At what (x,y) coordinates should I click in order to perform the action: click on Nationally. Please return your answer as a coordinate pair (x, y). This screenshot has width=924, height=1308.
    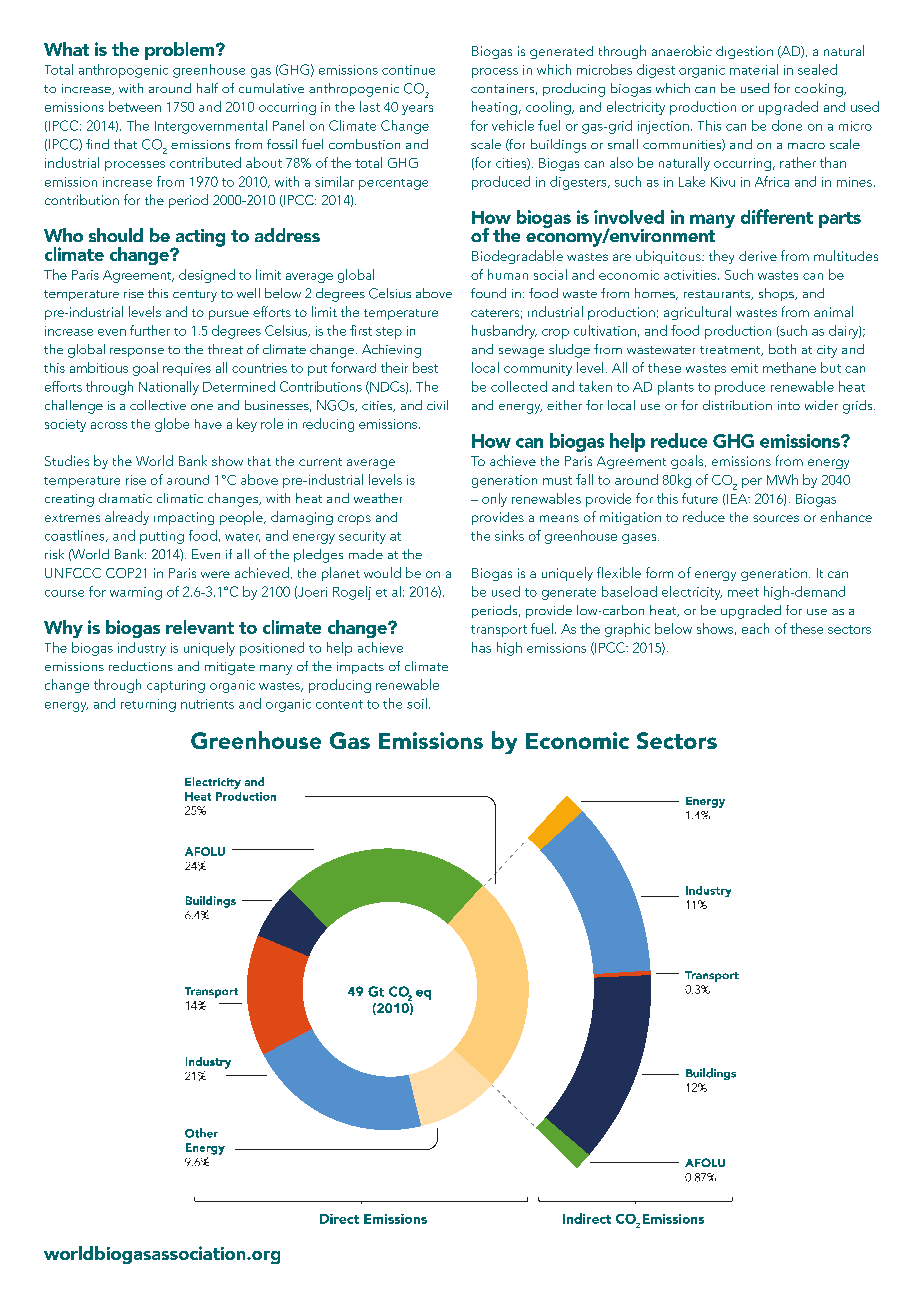
    Looking at the image, I should click on (169, 388).
